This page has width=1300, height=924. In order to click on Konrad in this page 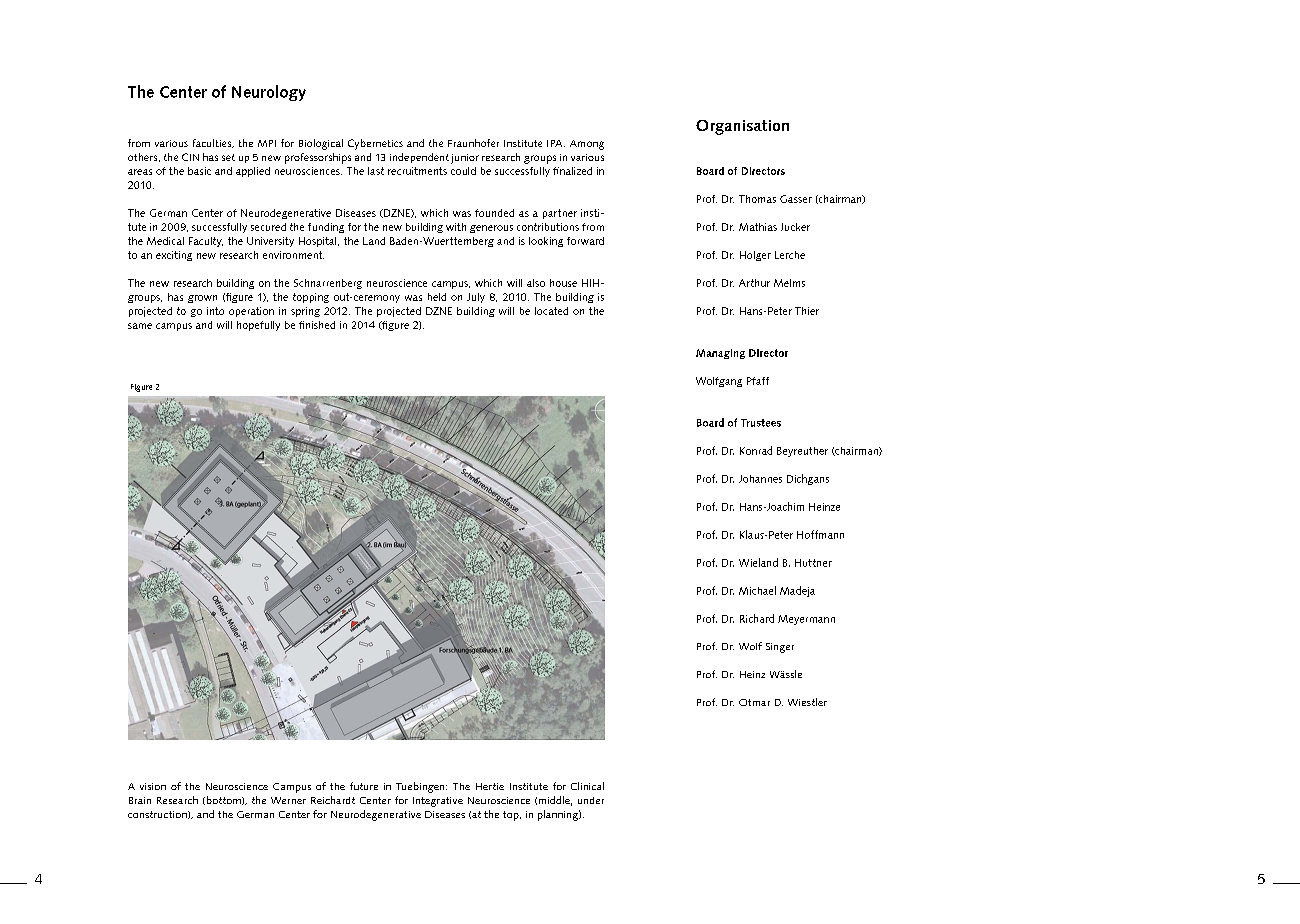, I will do `click(756, 450)`.
